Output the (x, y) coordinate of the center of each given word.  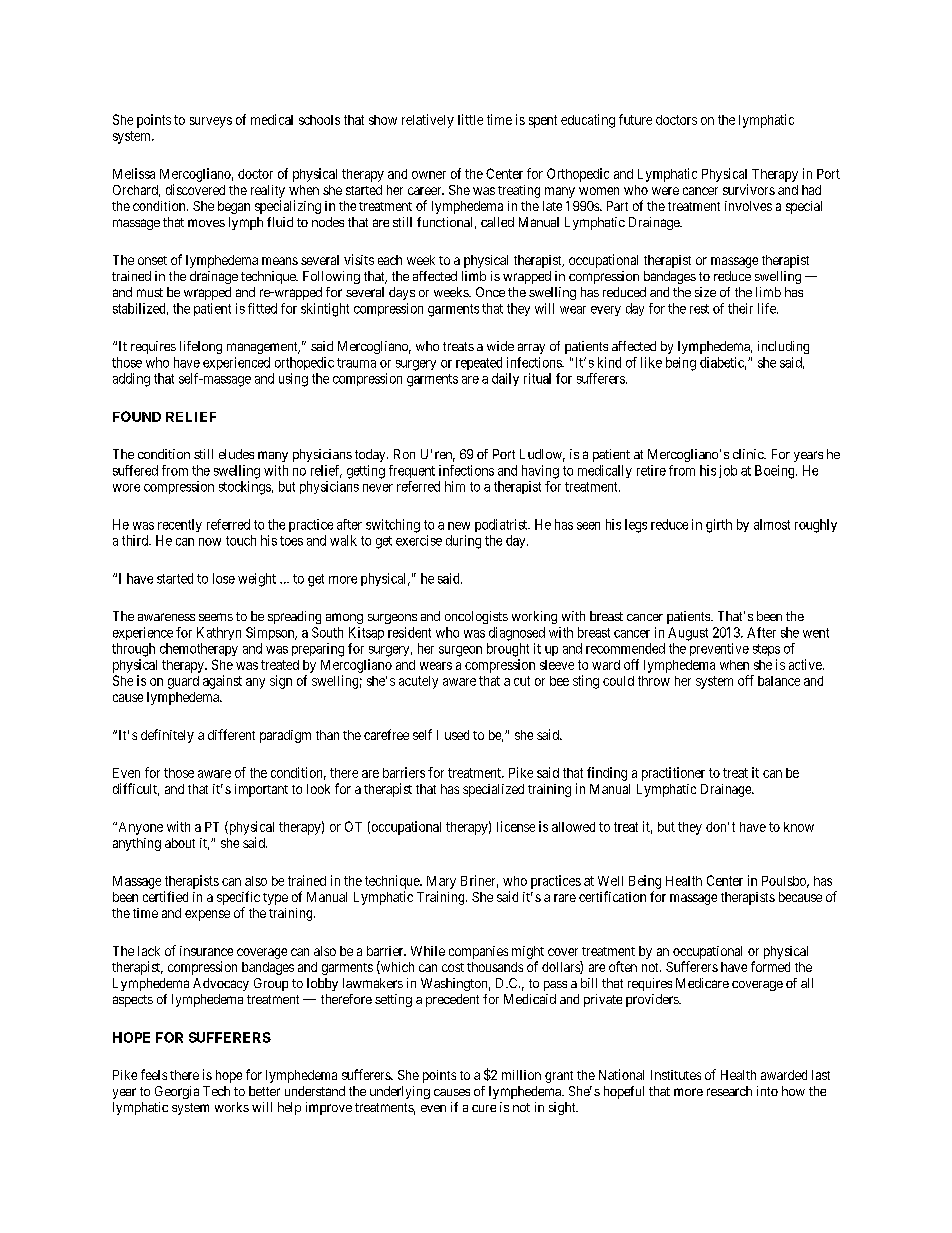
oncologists (476, 617)
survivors (749, 189)
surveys (211, 122)
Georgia (177, 1092)
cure (484, 1108)
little (470, 119)
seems (216, 617)
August (688, 634)
